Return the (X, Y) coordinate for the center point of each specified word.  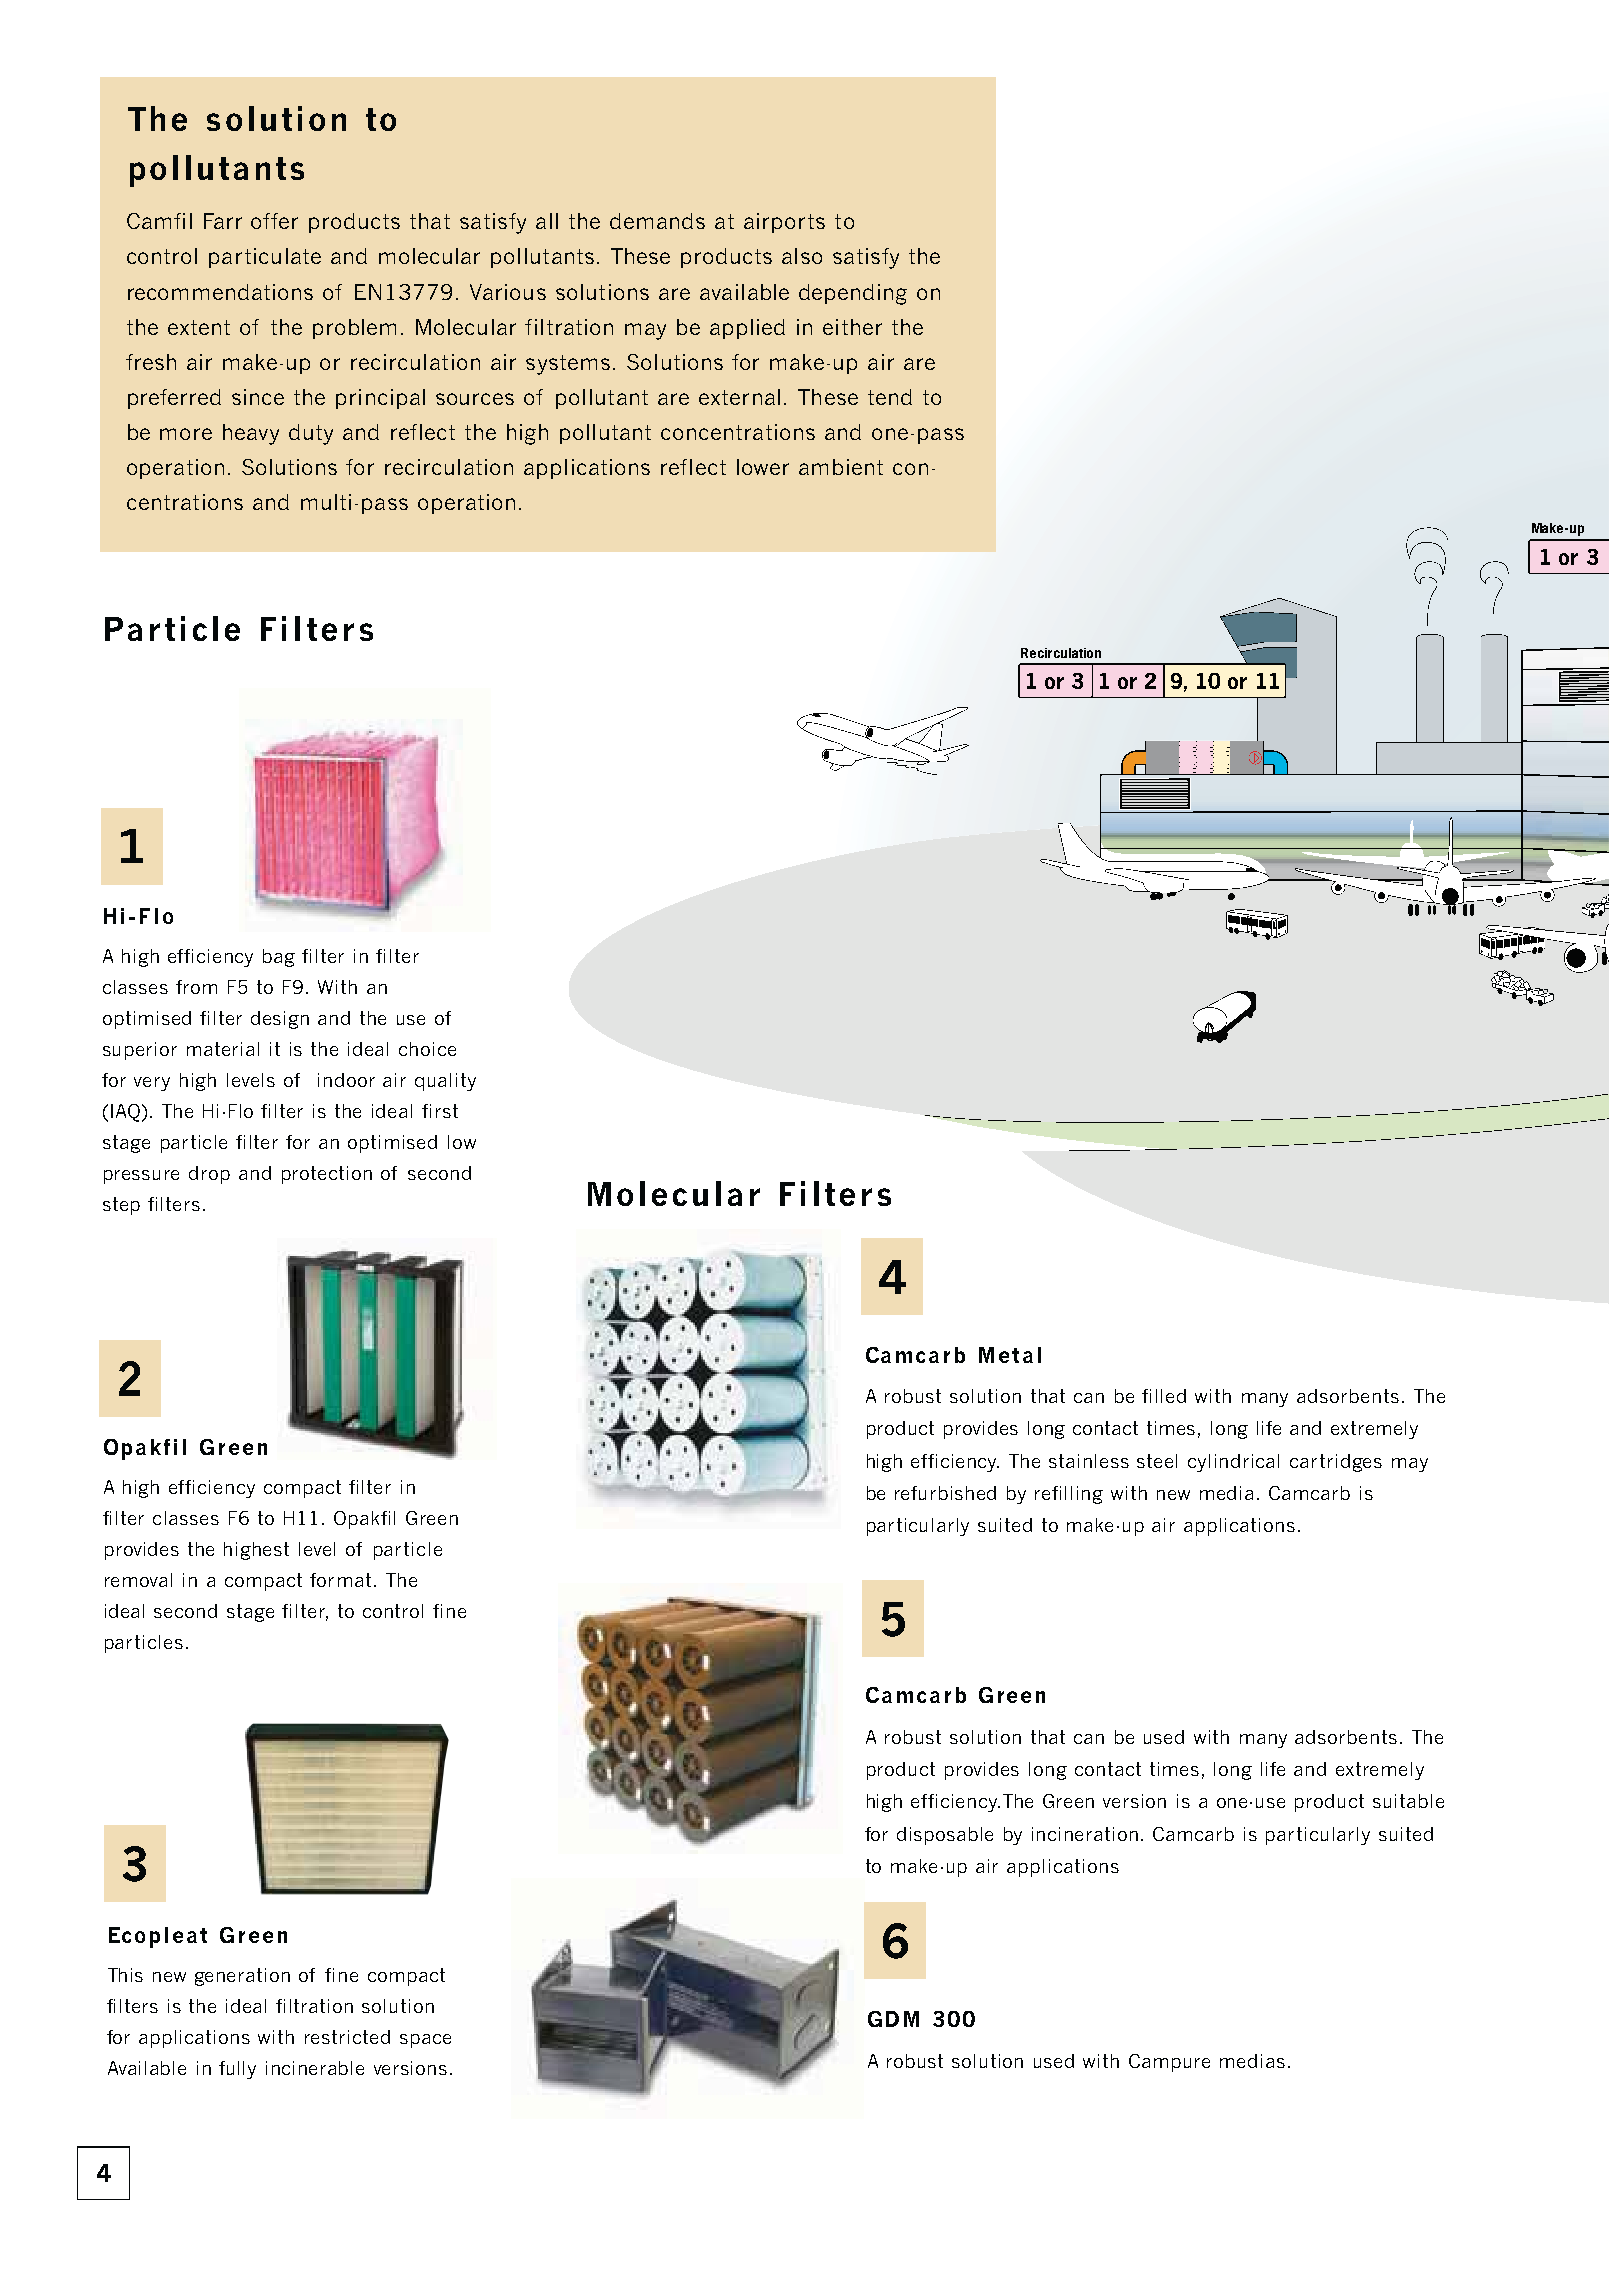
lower (763, 467)
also (802, 256)
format (340, 1580)
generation (242, 1977)
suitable (1408, 1801)
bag (279, 958)
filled (1164, 1396)
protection (327, 1175)
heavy (251, 434)
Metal (1010, 1355)
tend (890, 397)
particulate (265, 258)
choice (427, 1049)
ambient (841, 467)
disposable (945, 1836)
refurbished (945, 1493)
